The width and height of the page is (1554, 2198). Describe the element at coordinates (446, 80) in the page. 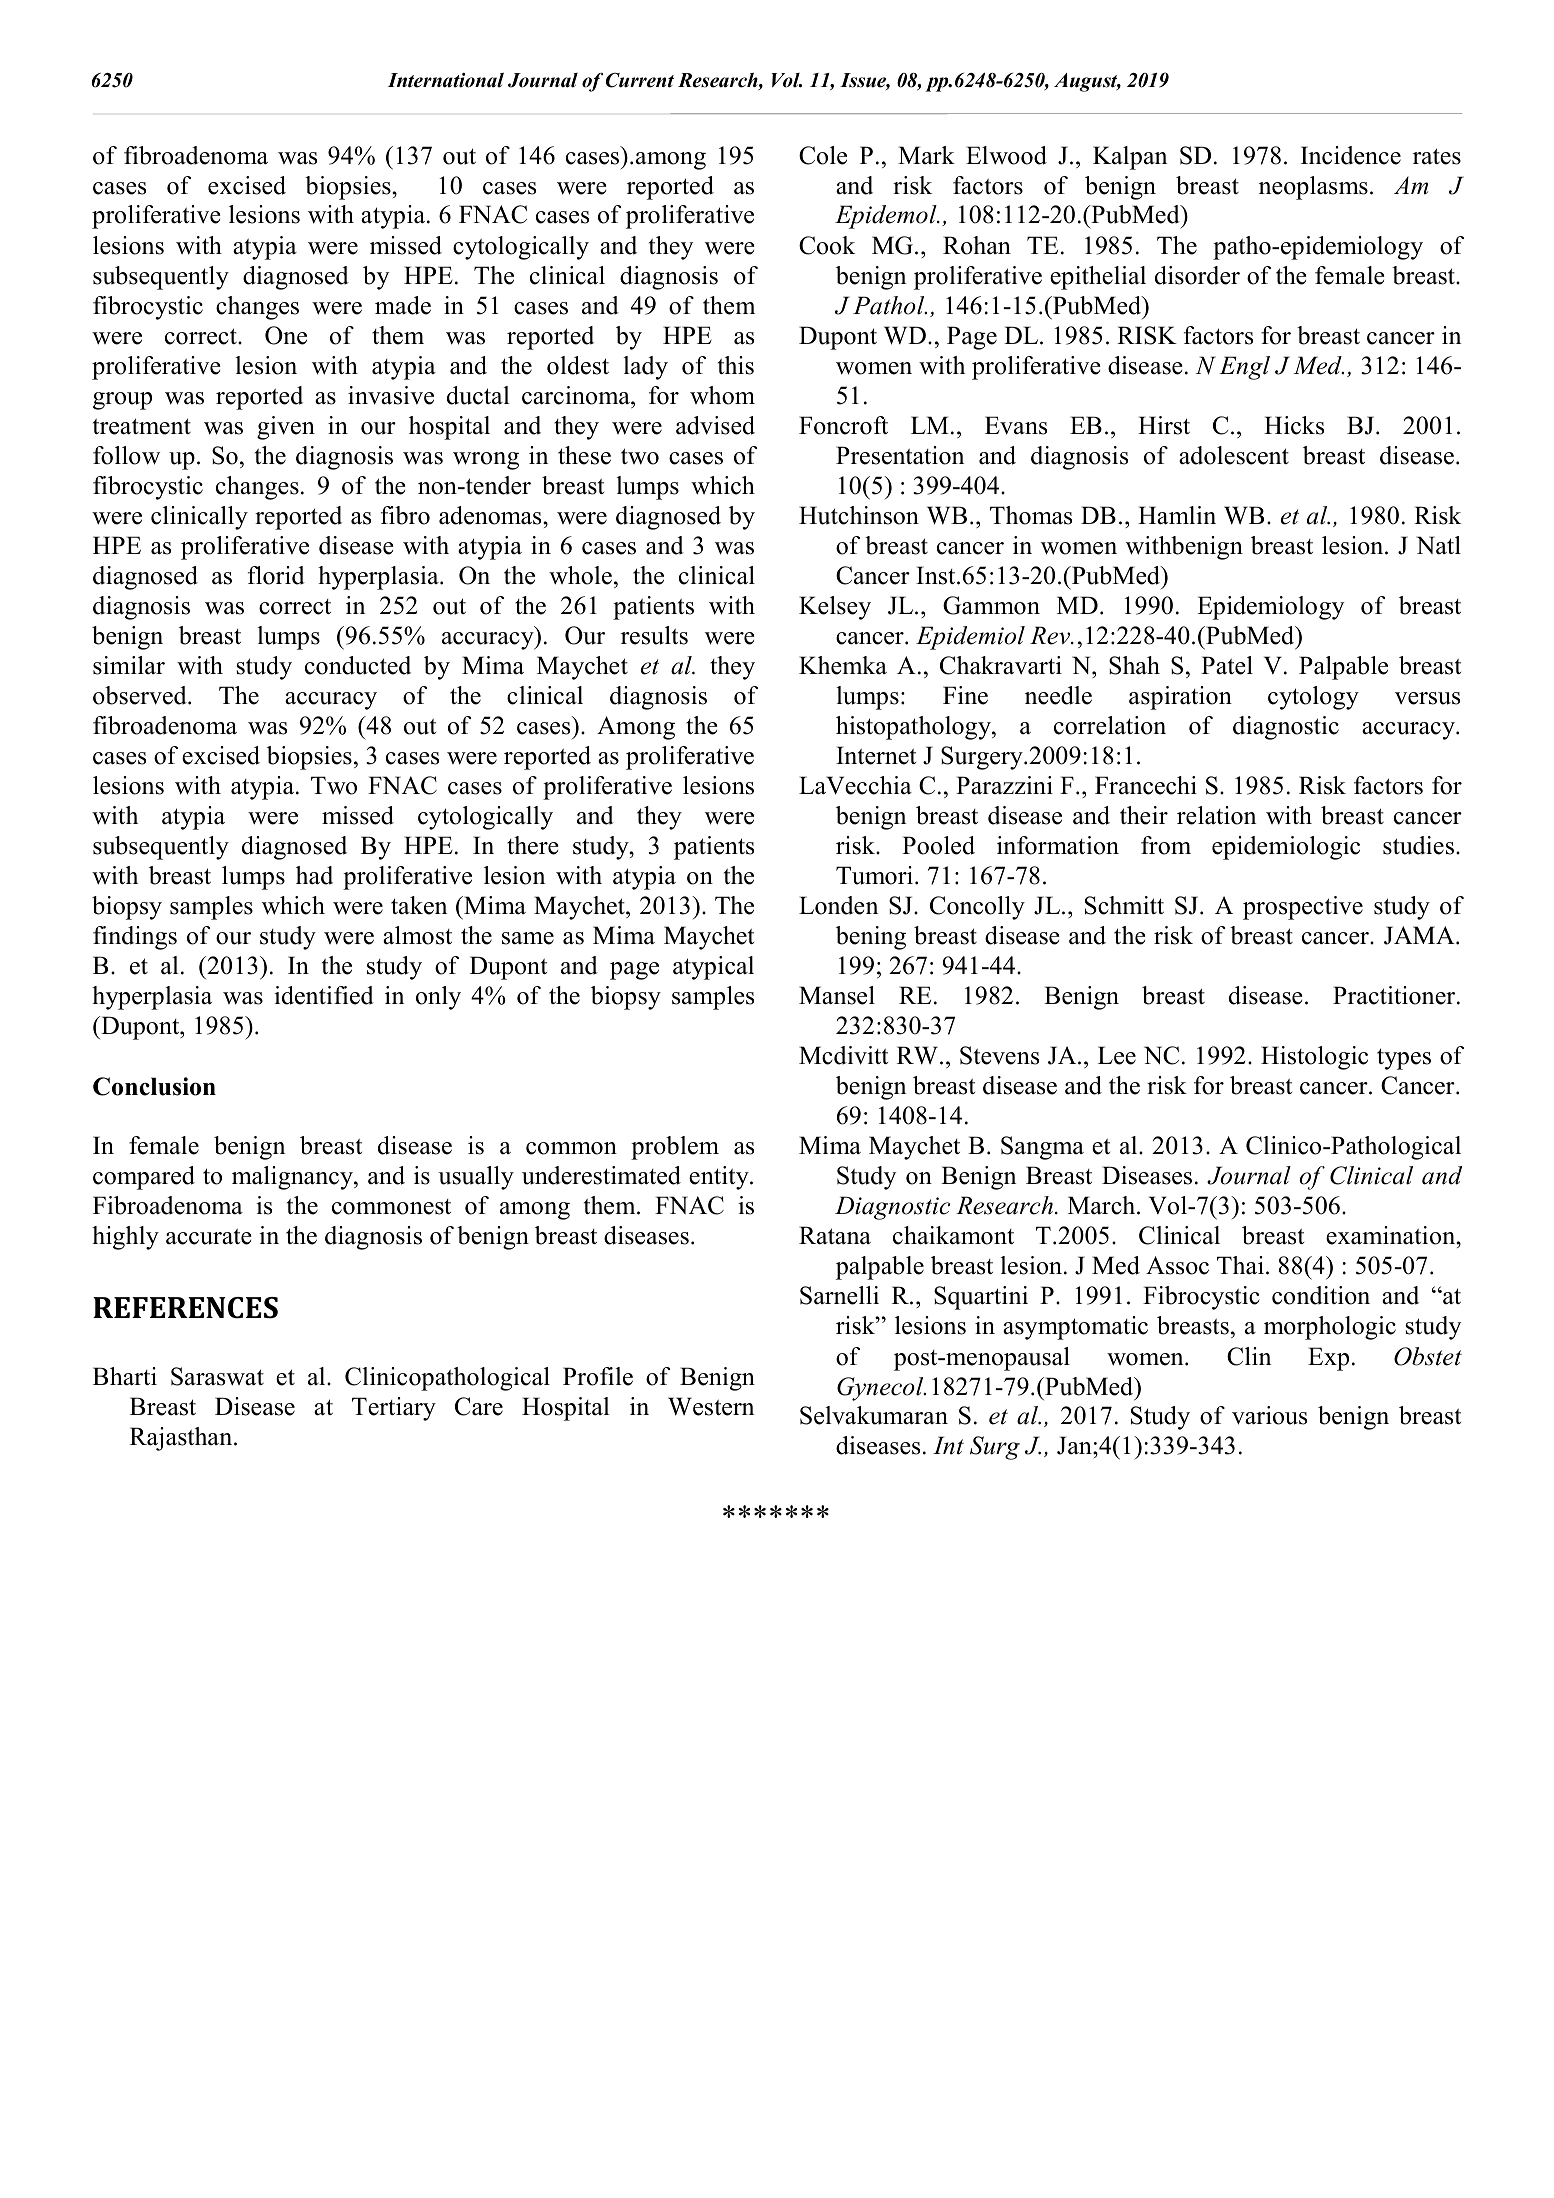

I see `International` at that location.
